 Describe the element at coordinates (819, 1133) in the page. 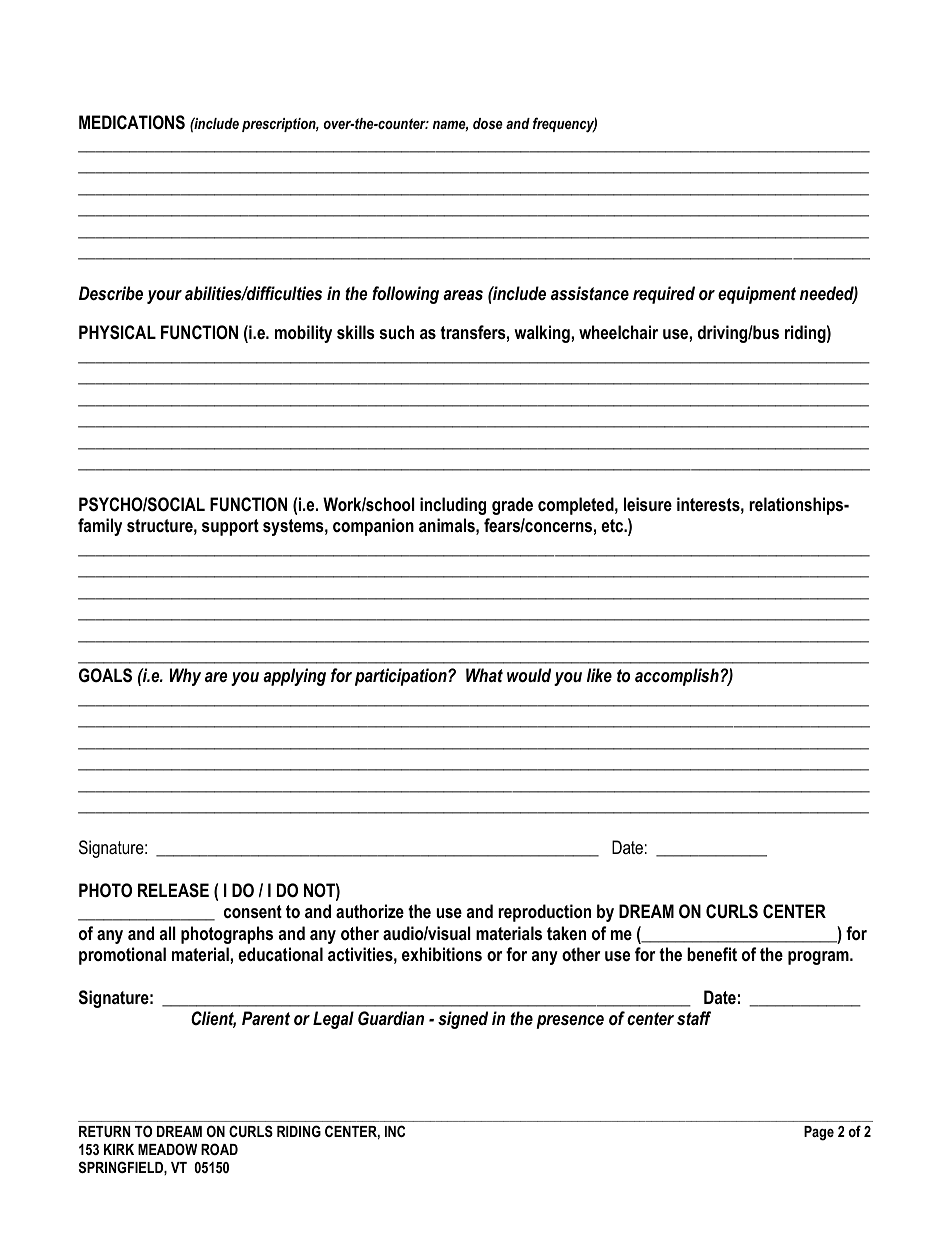

I see `Page` at that location.
